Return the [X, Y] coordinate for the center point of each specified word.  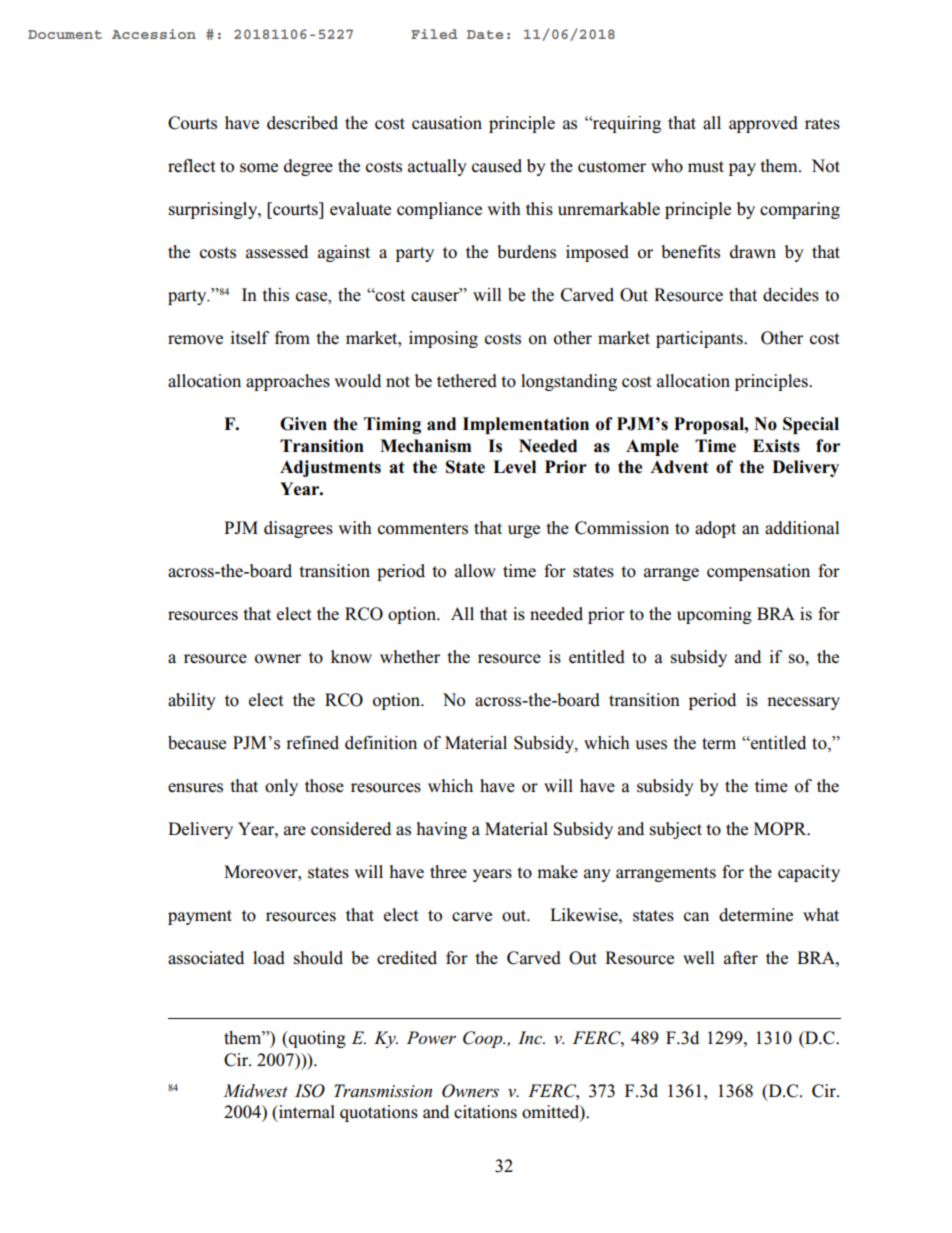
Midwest [256, 1091]
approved [763, 124]
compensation [758, 572]
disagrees [298, 529]
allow [475, 571]
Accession [154, 34]
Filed [434, 34]
